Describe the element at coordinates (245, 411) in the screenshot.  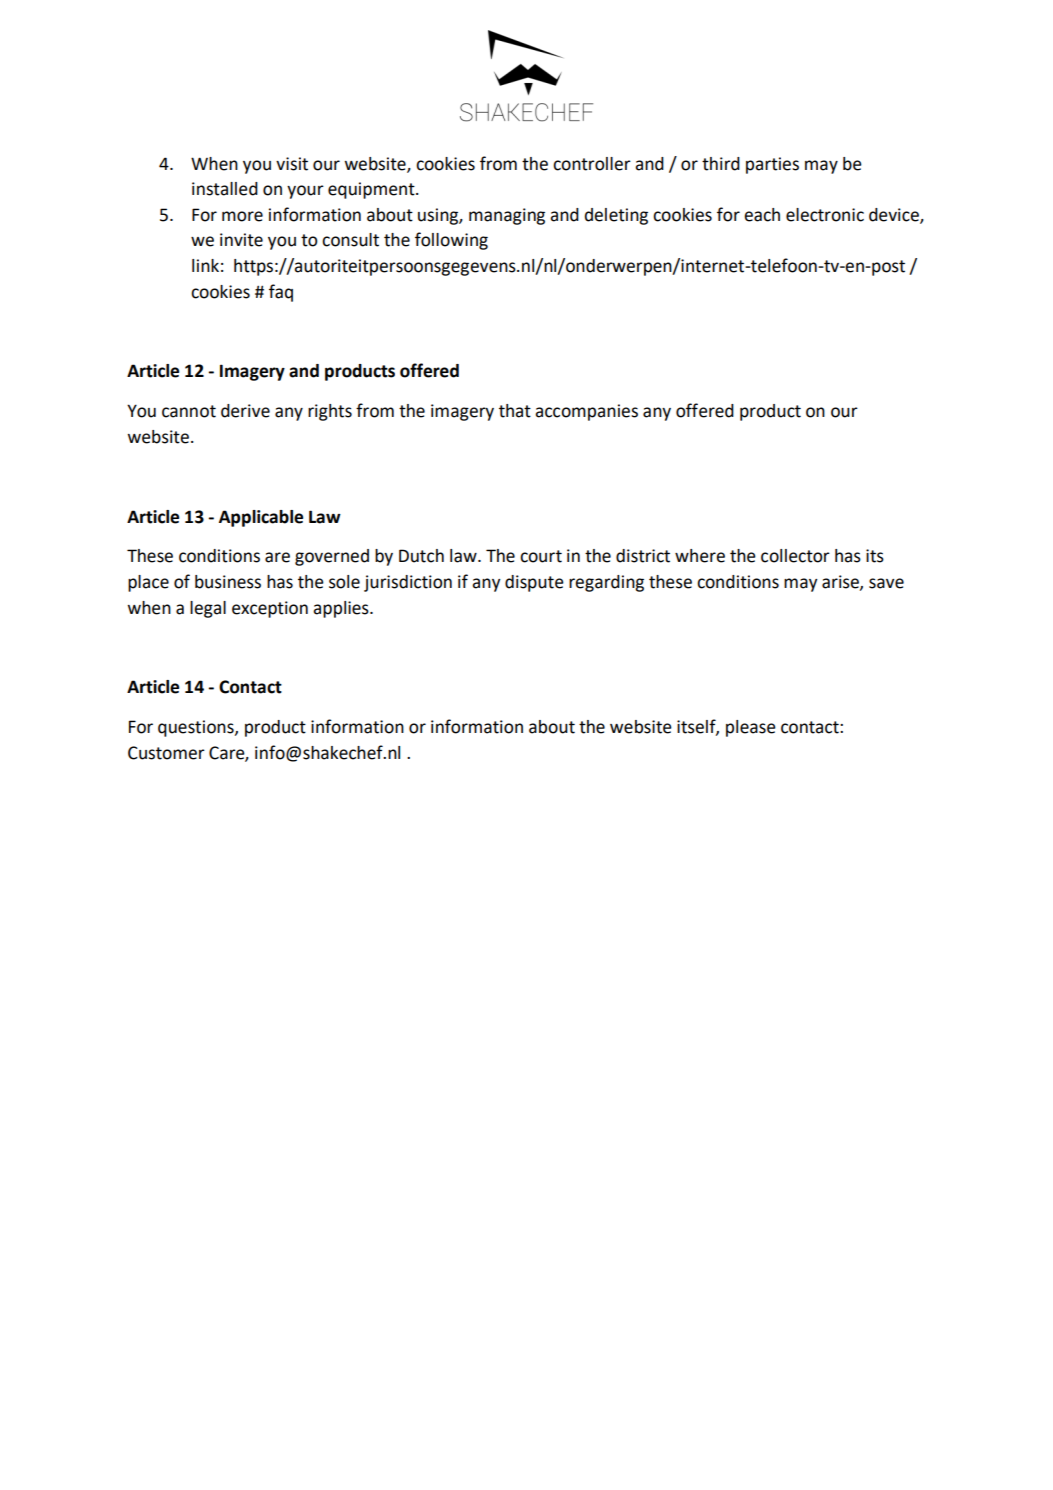
I see `derive` at that location.
